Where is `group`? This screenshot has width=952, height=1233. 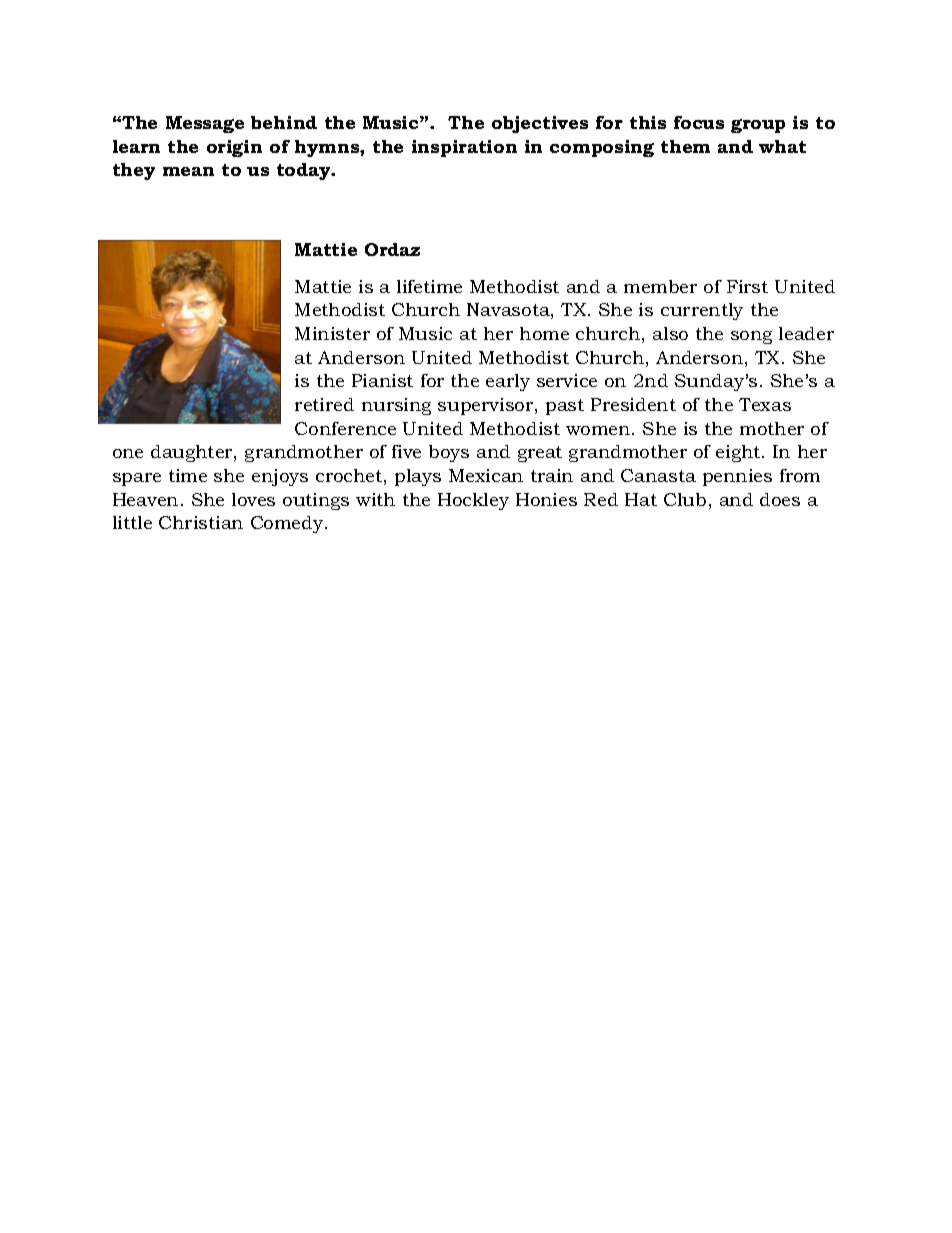 group is located at coordinates (758, 126).
